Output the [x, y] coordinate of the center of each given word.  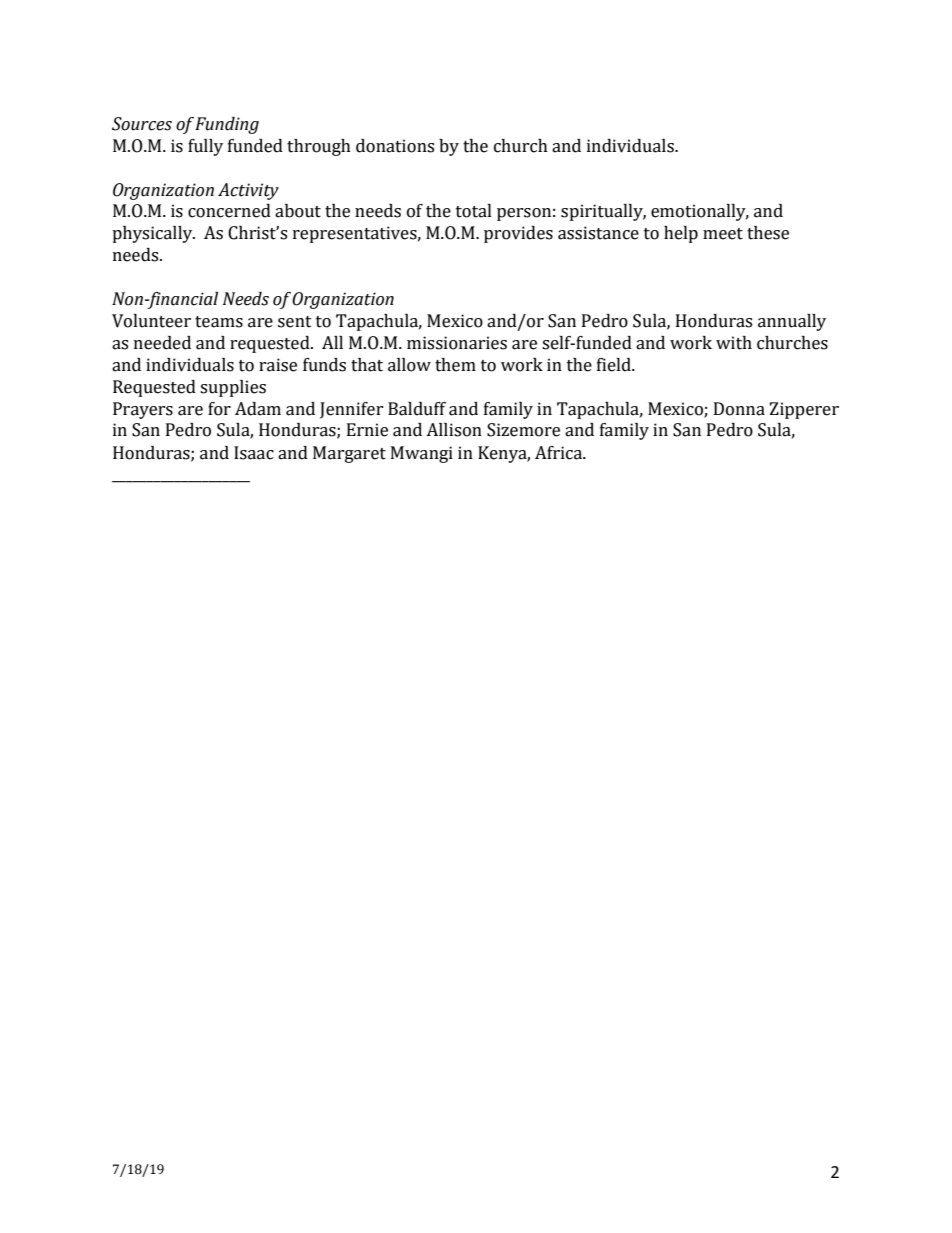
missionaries [457, 343]
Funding [227, 125]
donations [395, 146]
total [474, 211]
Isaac [254, 453]
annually [792, 322]
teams [219, 322]
